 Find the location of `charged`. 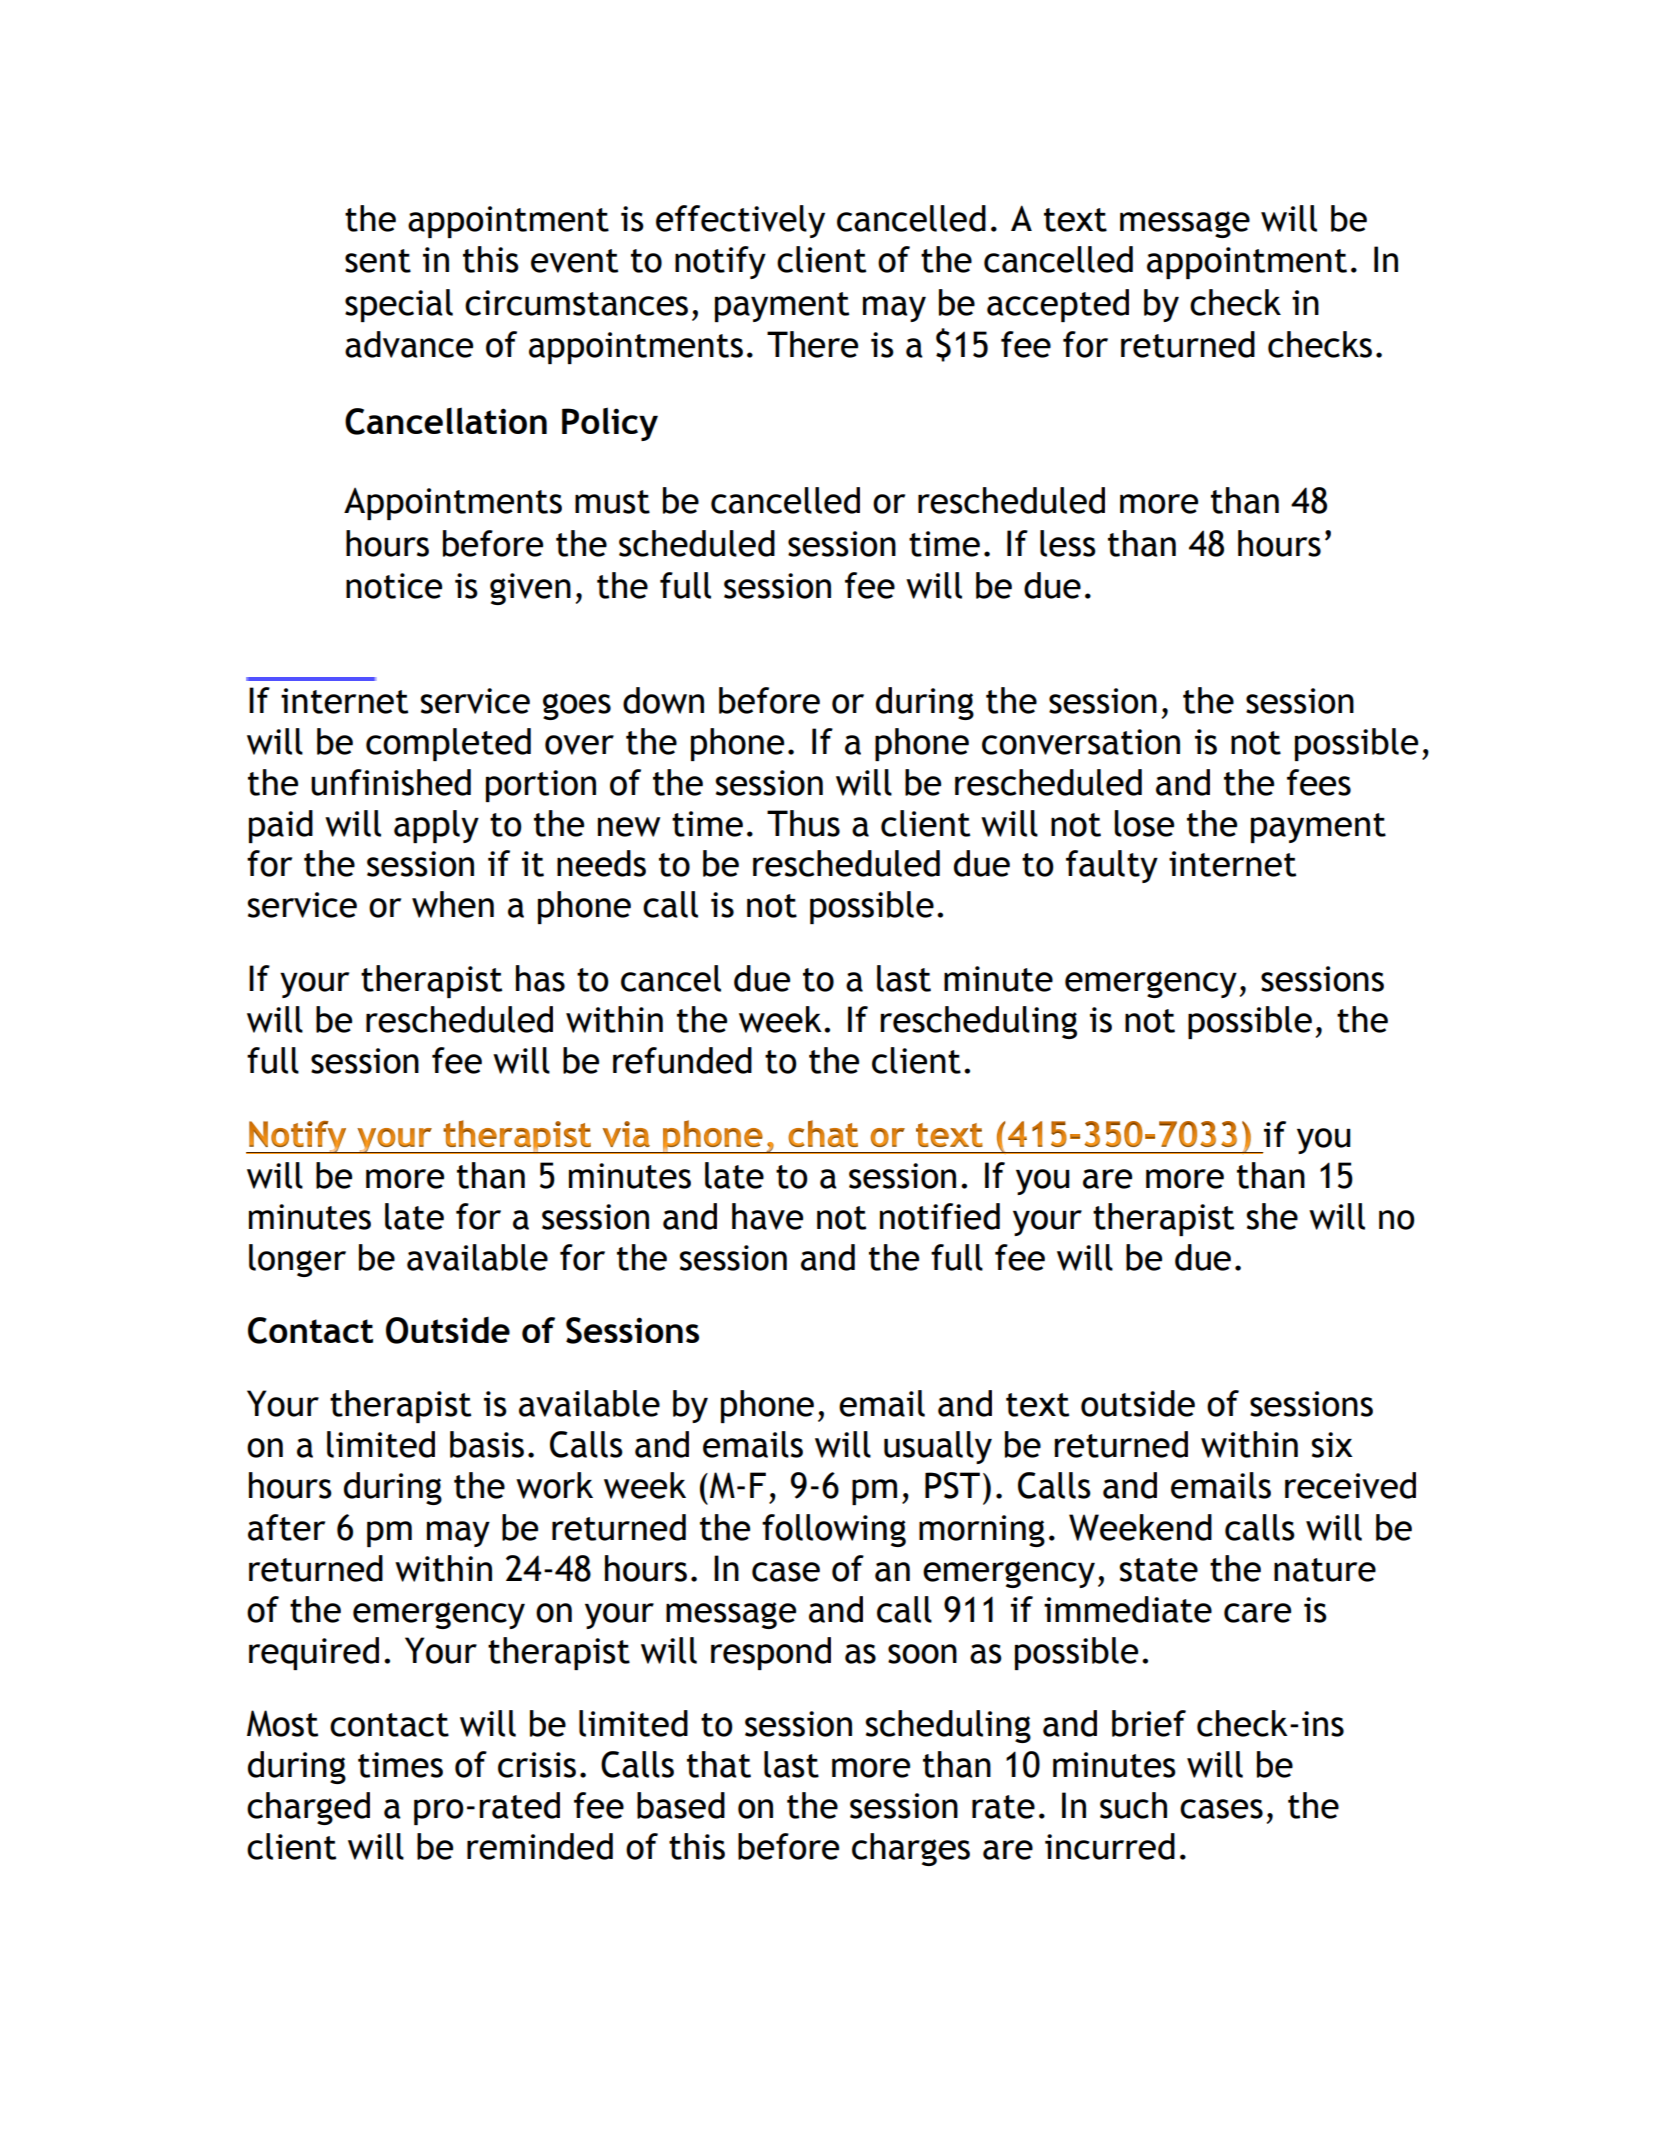

charged is located at coordinates (308, 1808).
